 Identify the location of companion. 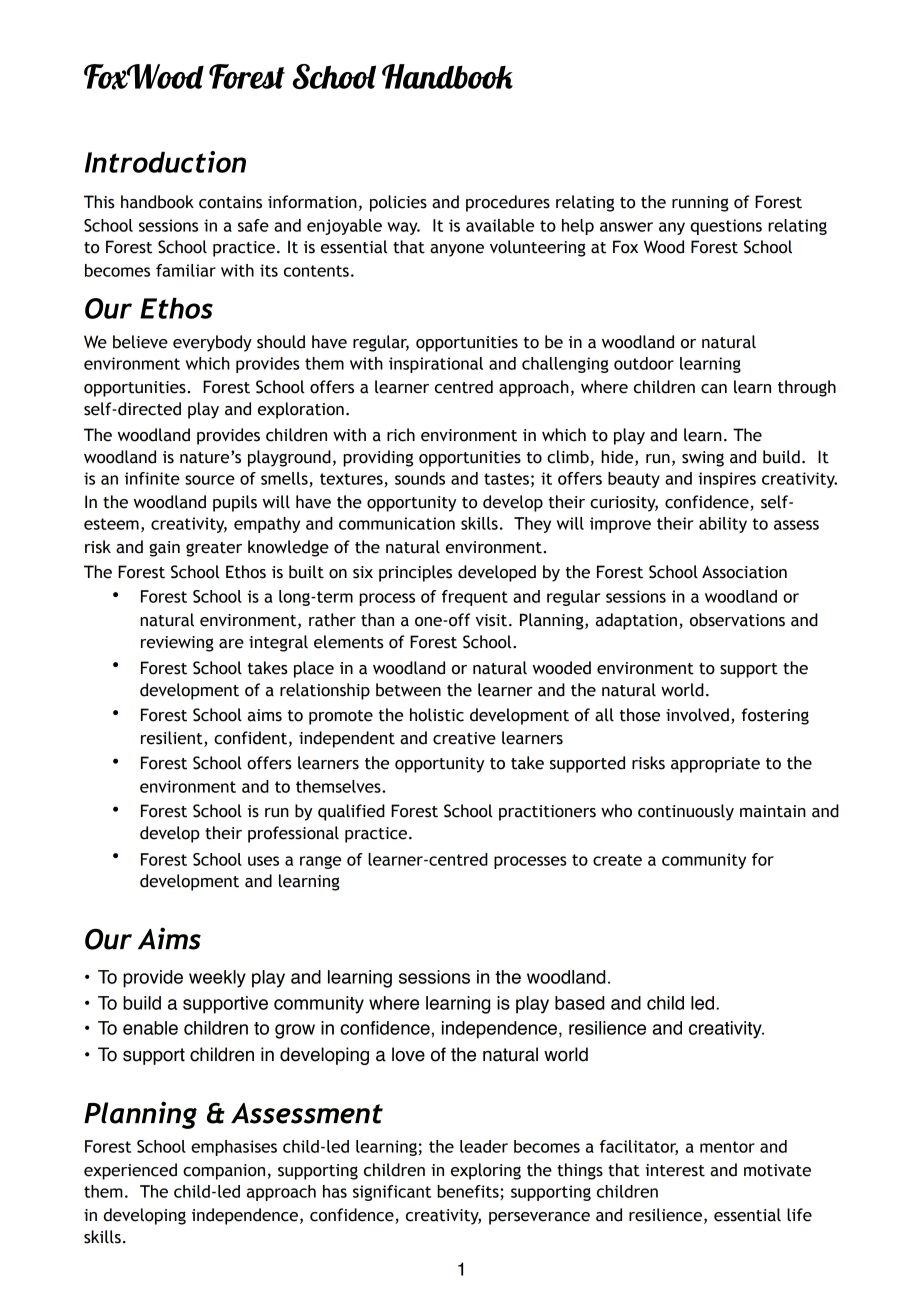
(225, 1172).
